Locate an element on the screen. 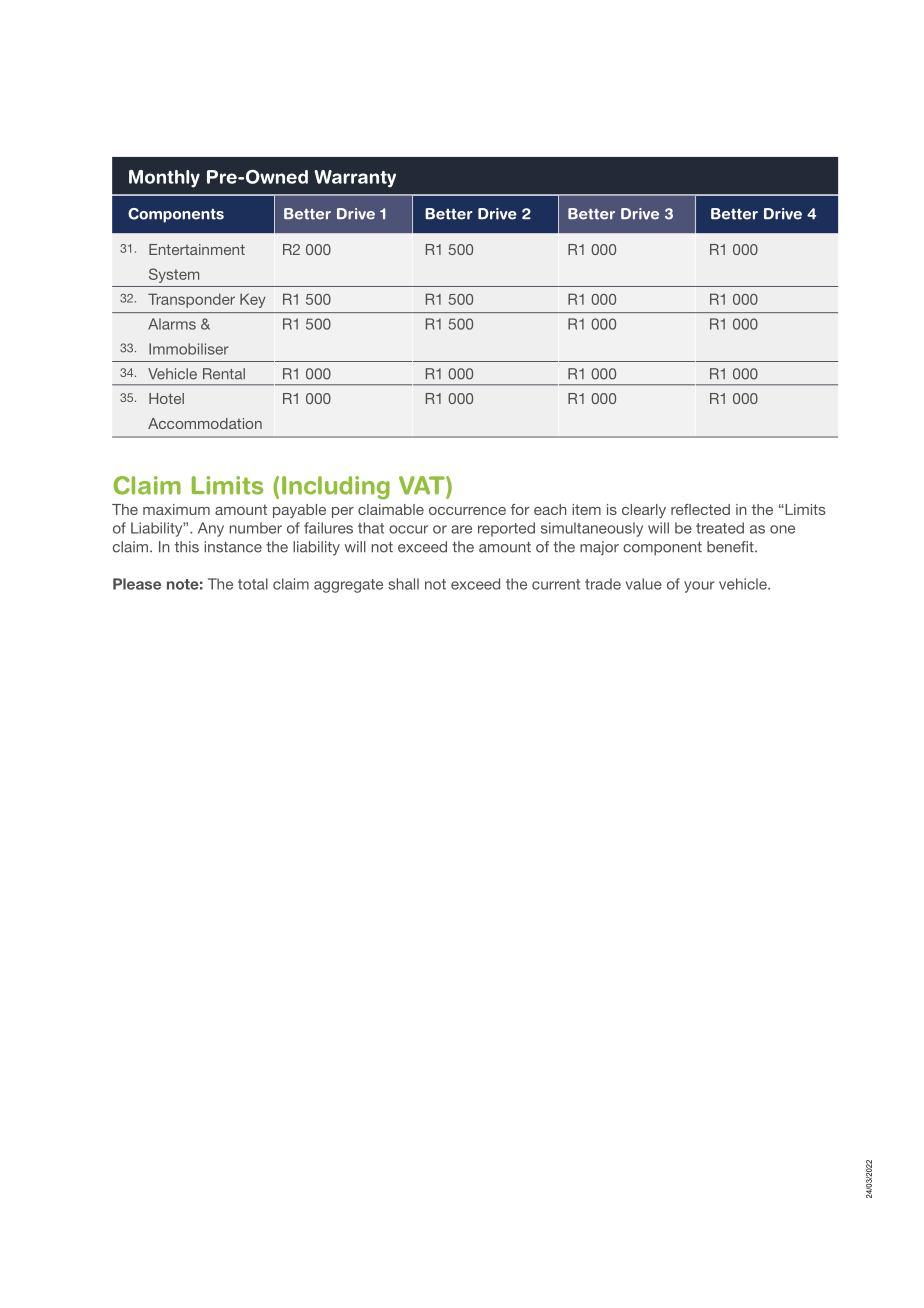 Image resolution: width=924 pixels, height=1308 pixels. Including is located at coordinates (336, 488).
